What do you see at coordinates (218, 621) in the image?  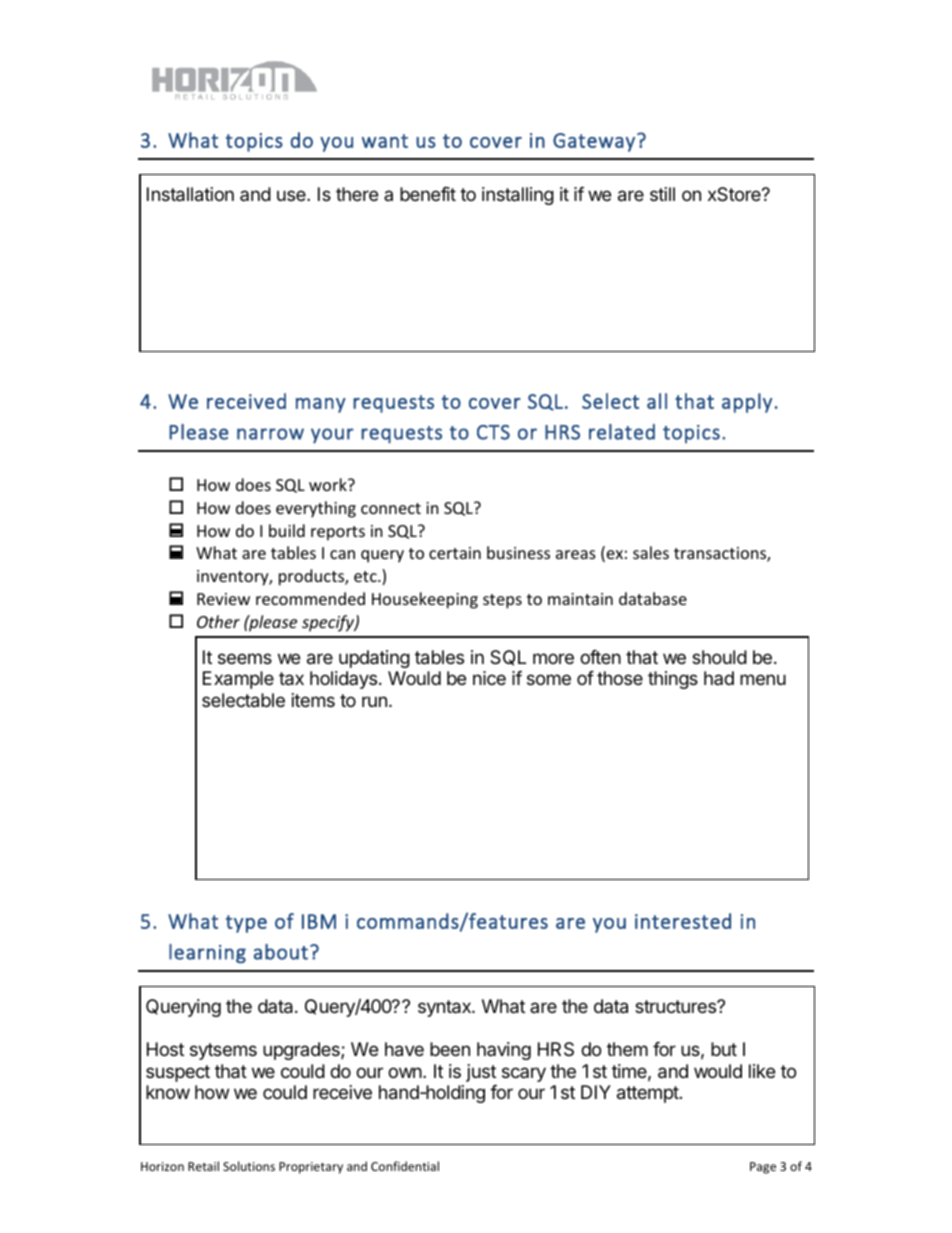 I see `Other` at bounding box center [218, 621].
